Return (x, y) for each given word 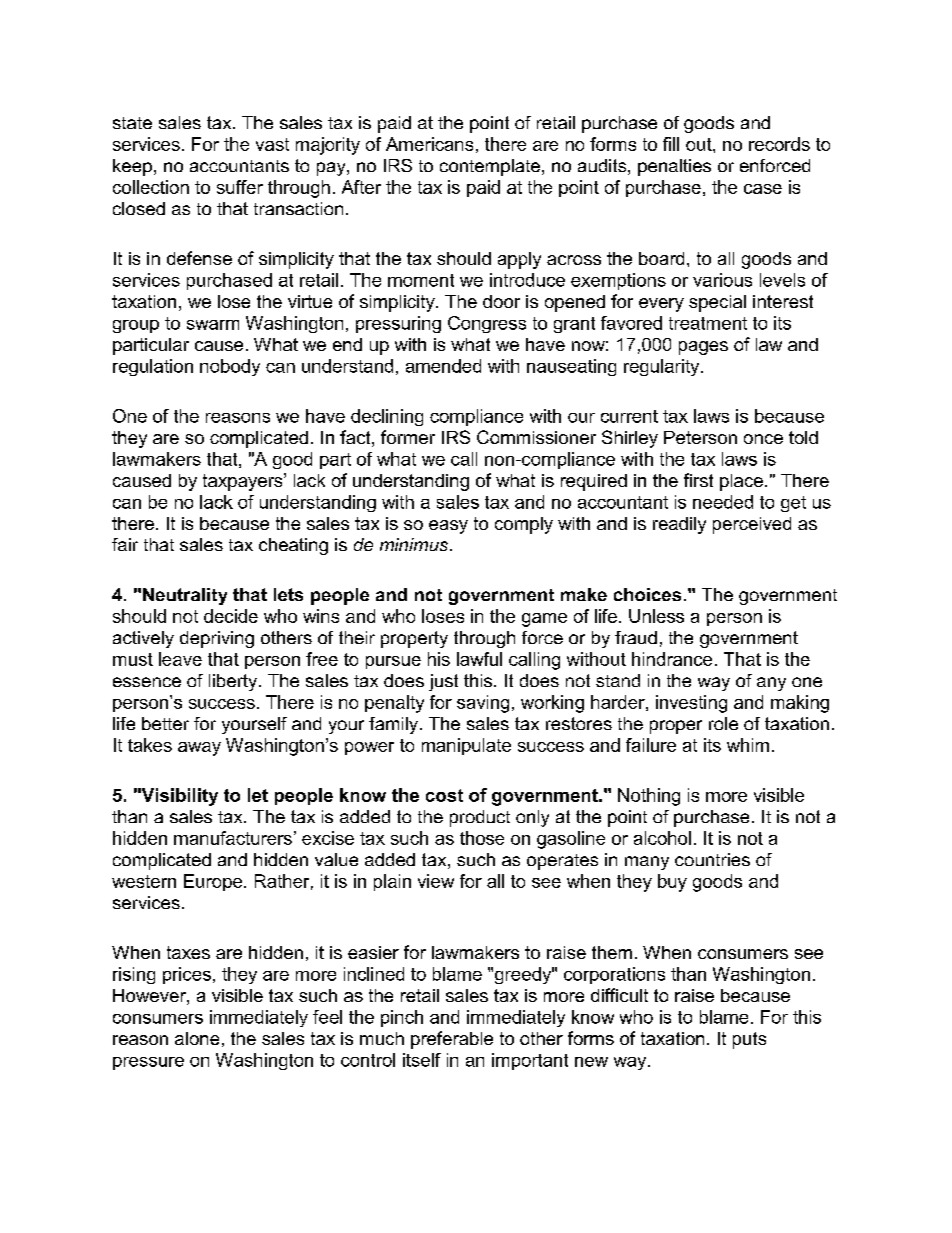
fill (671, 144)
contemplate (490, 167)
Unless (656, 616)
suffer (240, 187)
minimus (415, 544)
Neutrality (185, 596)
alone (197, 1038)
